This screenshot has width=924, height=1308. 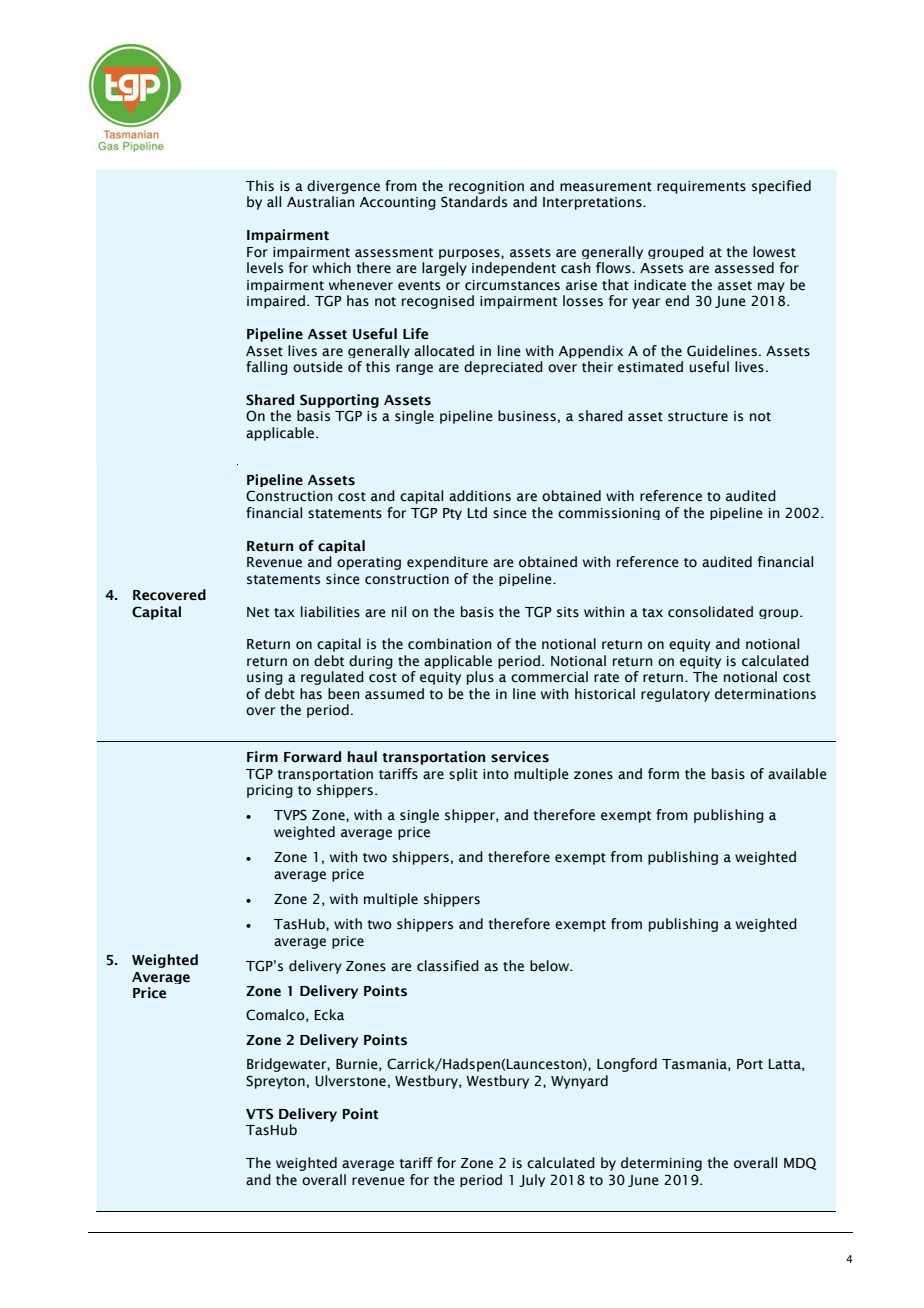 What do you see at coordinates (259, 1114) in the screenshot?
I see `VTS` at bounding box center [259, 1114].
